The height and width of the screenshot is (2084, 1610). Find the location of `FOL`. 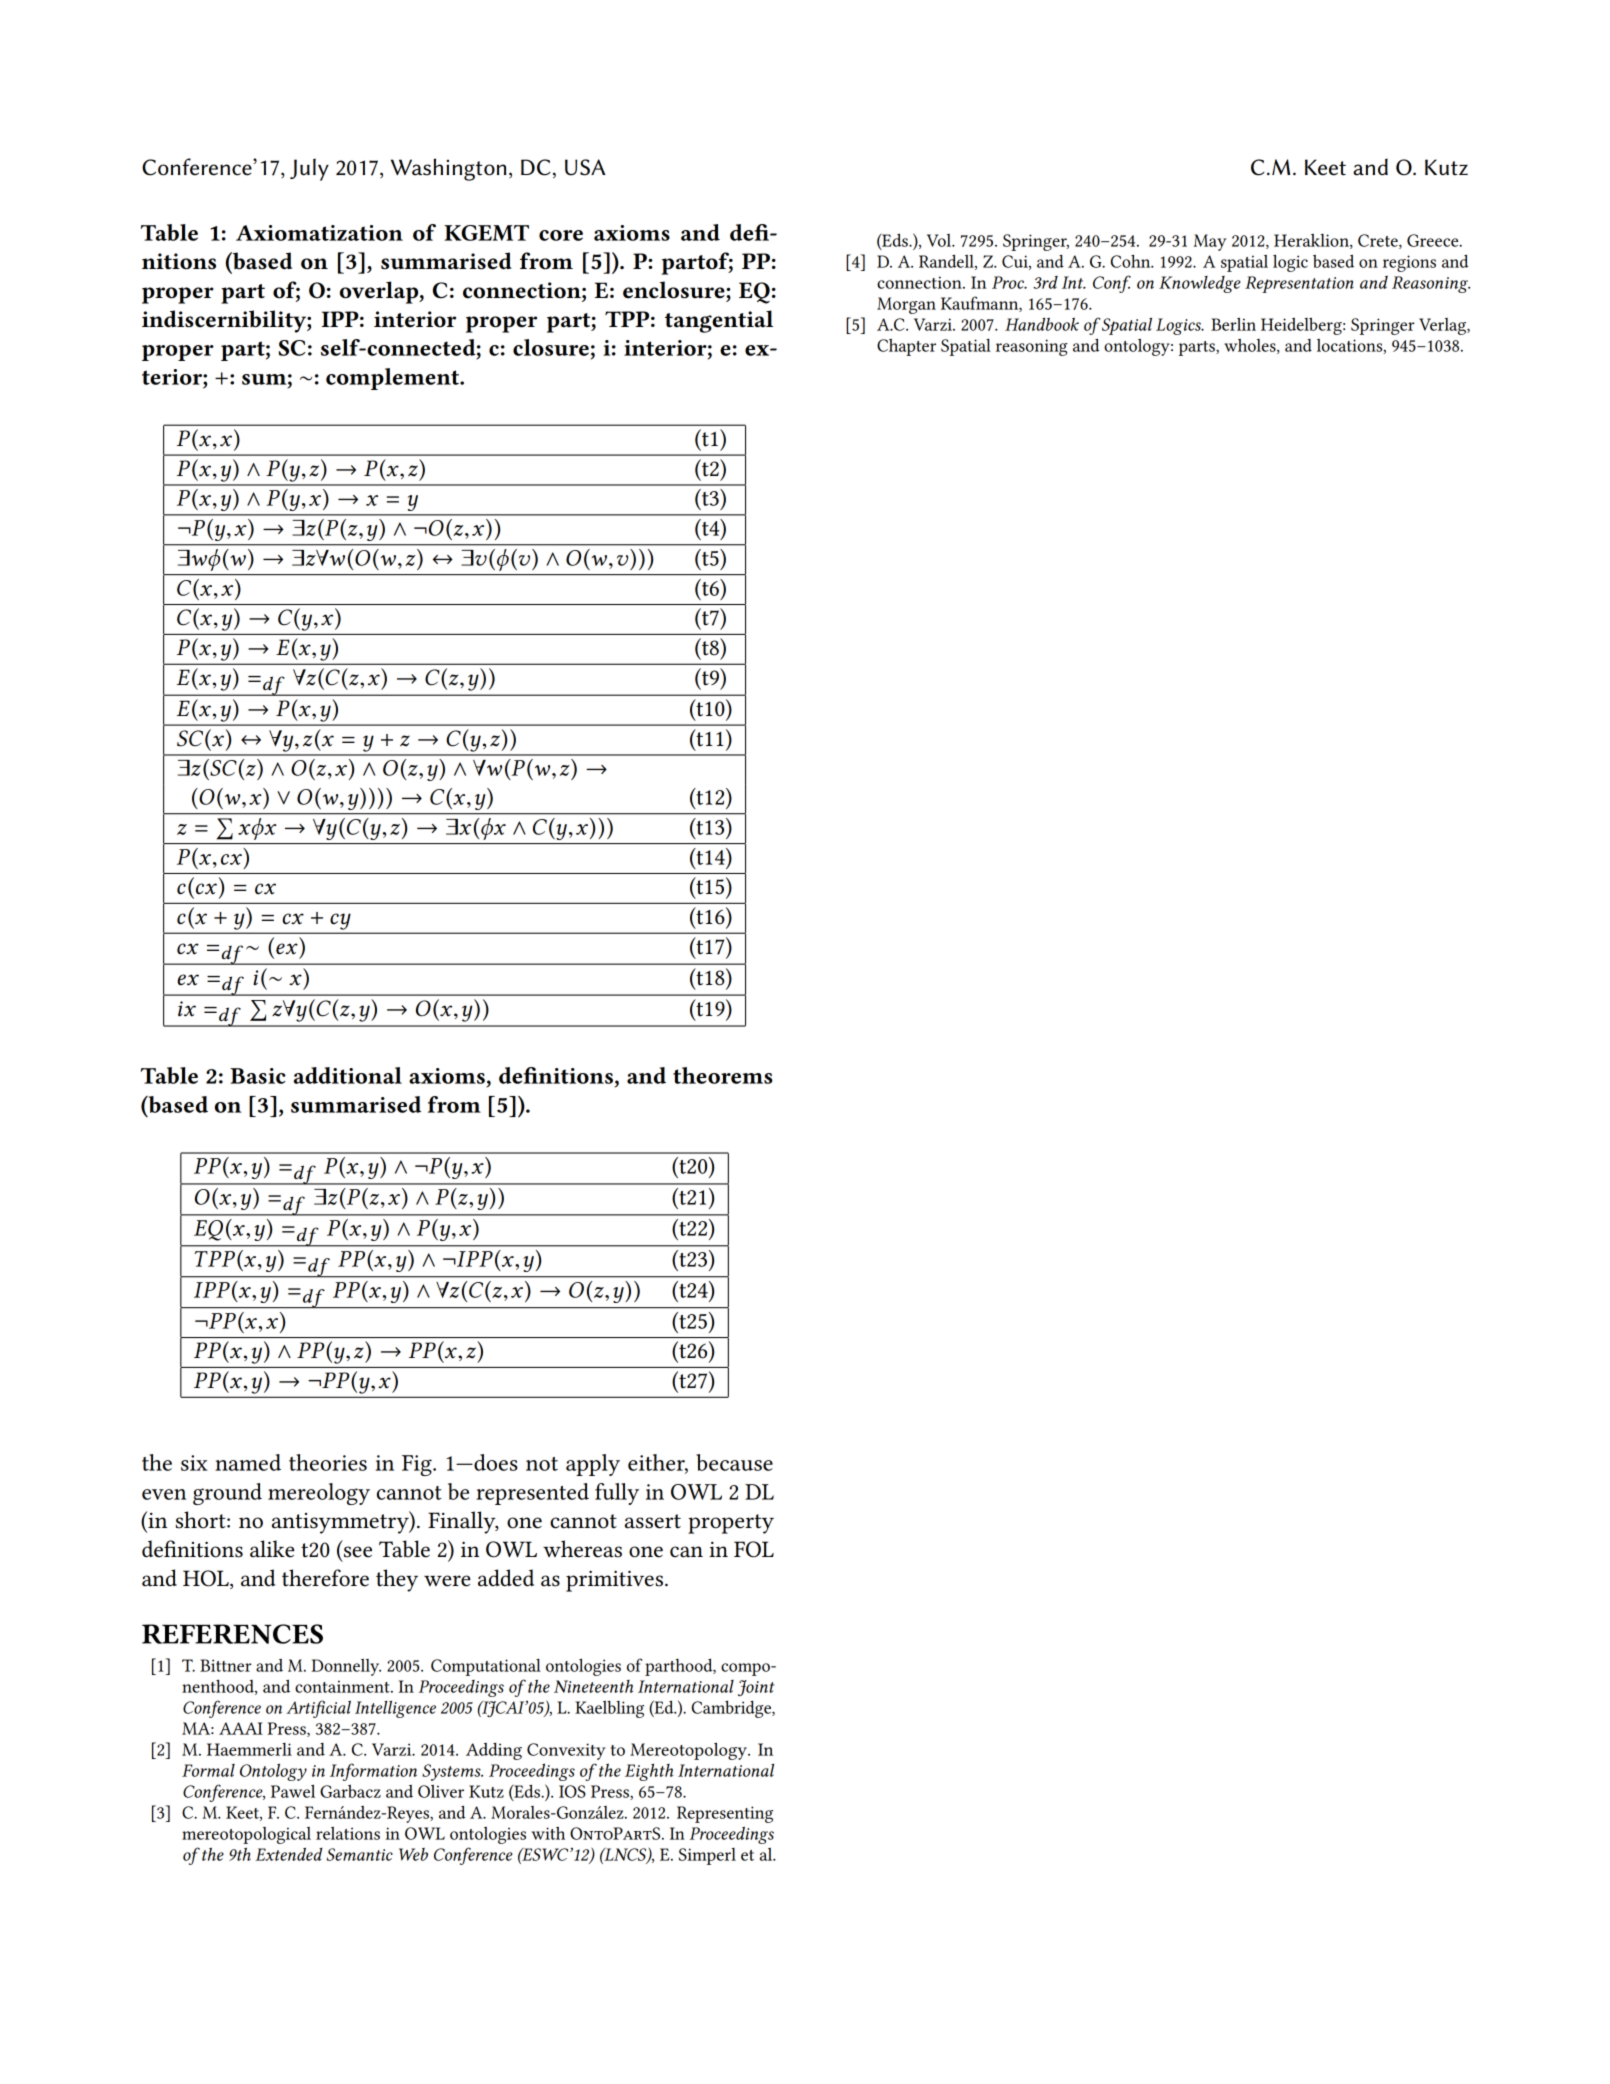

FOL is located at coordinates (754, 1549).
